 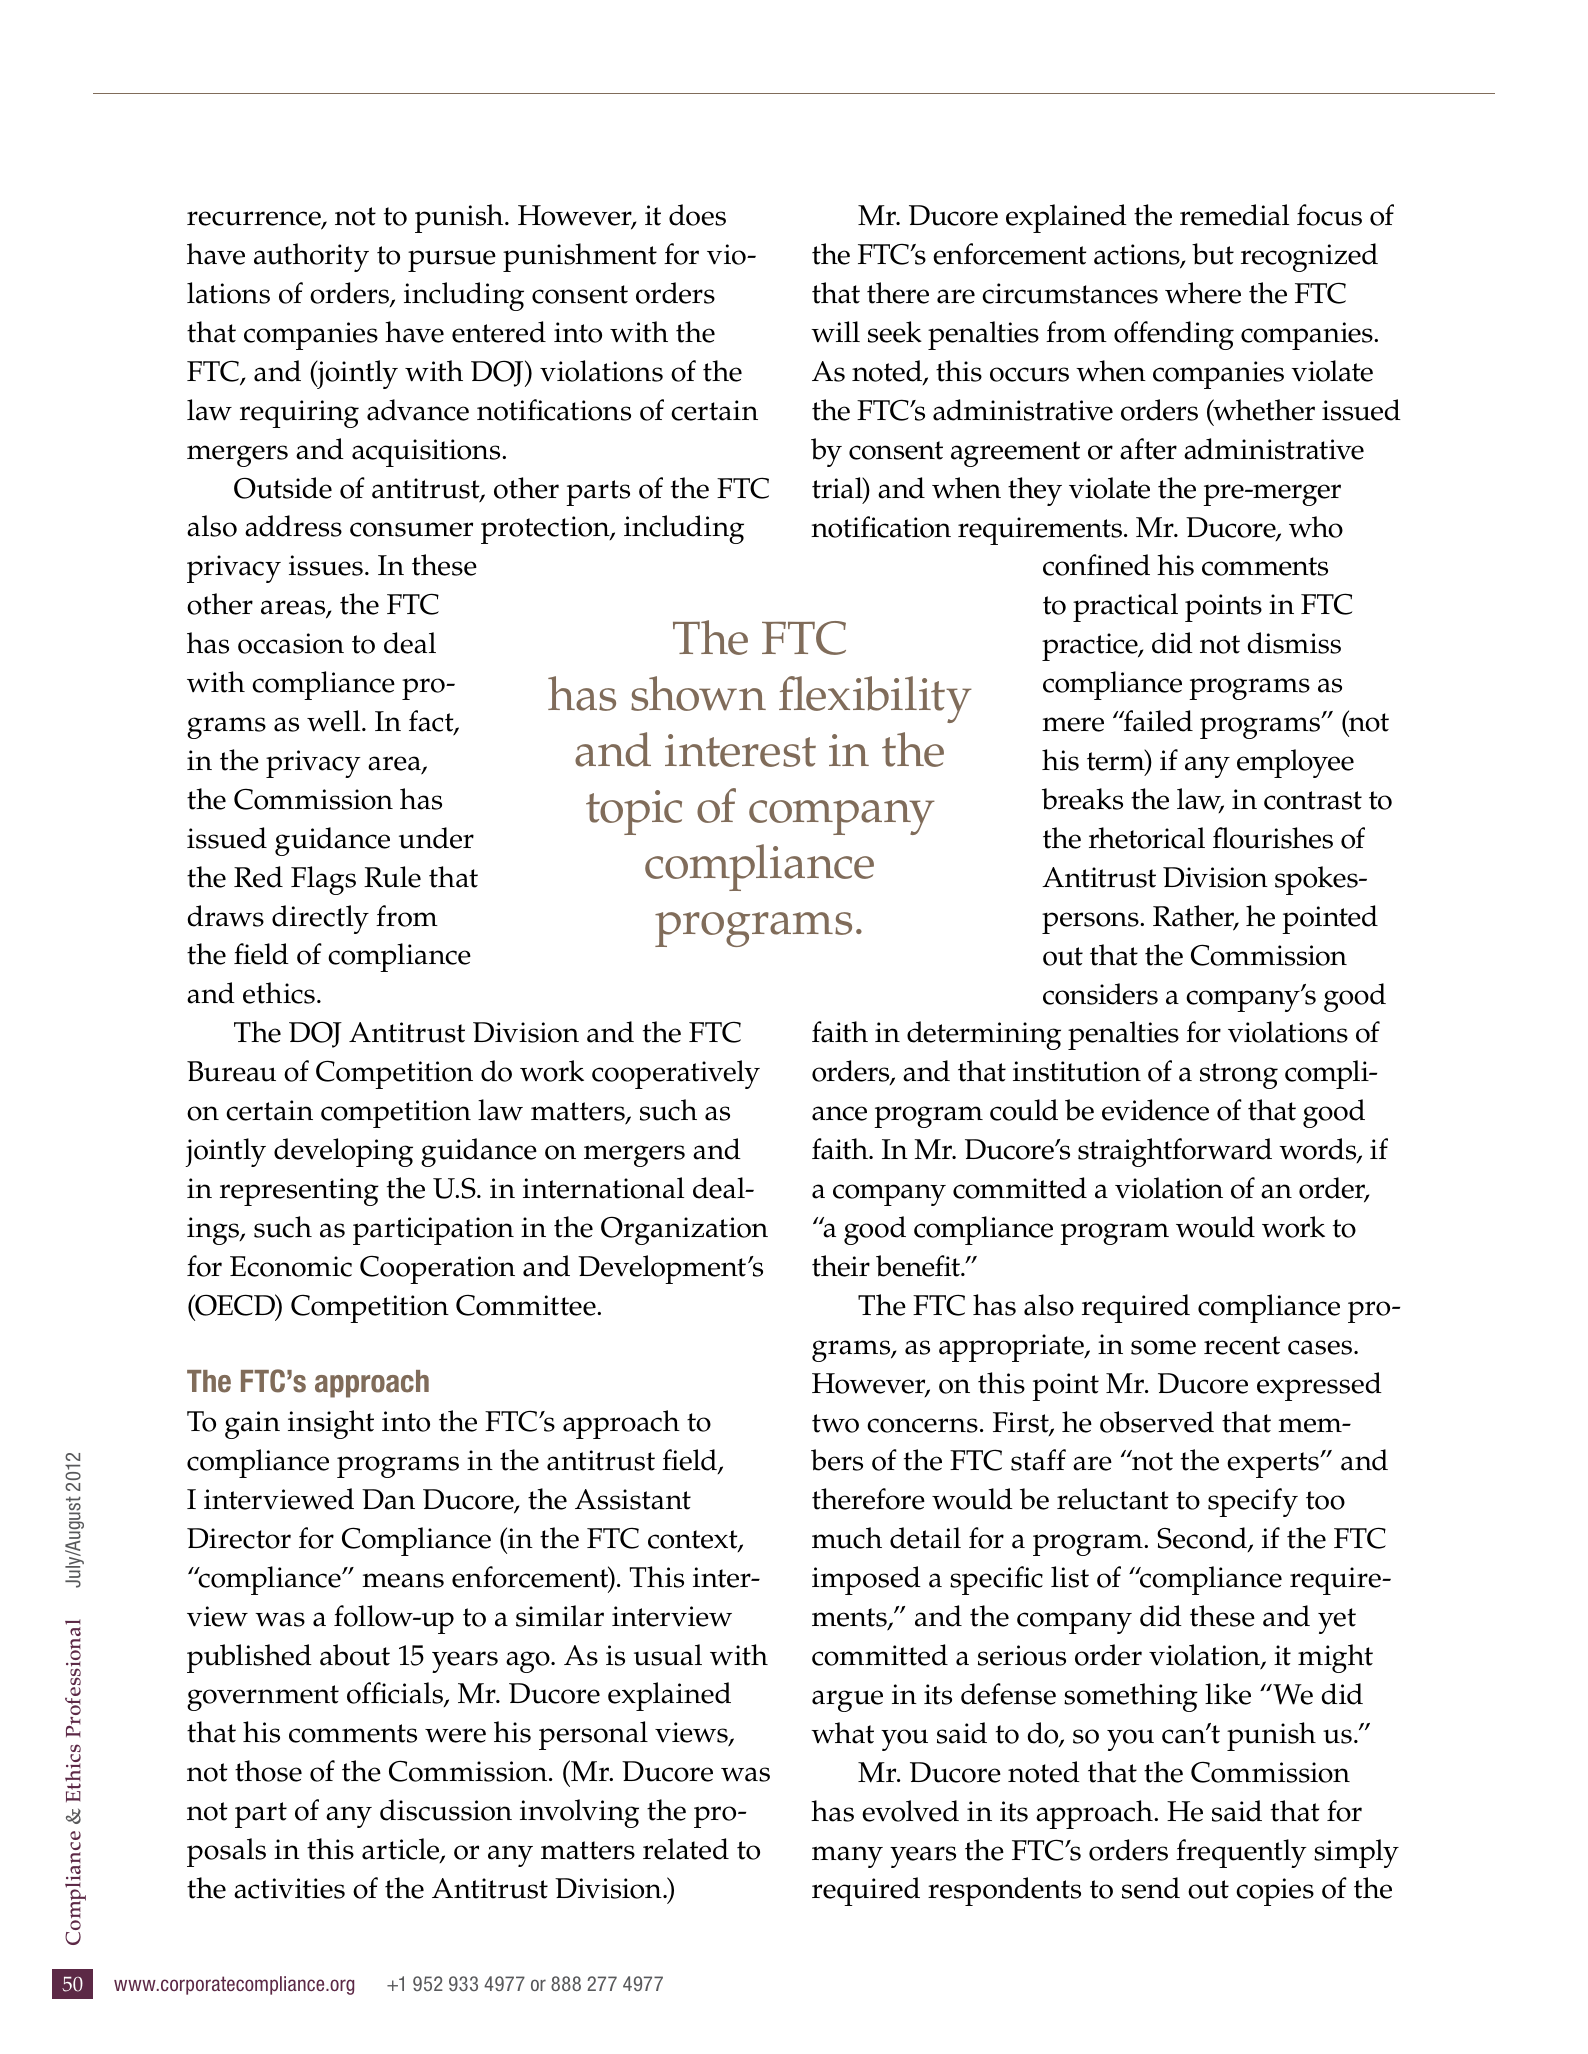 I want to click on many, so click(x=847, y=1857).
